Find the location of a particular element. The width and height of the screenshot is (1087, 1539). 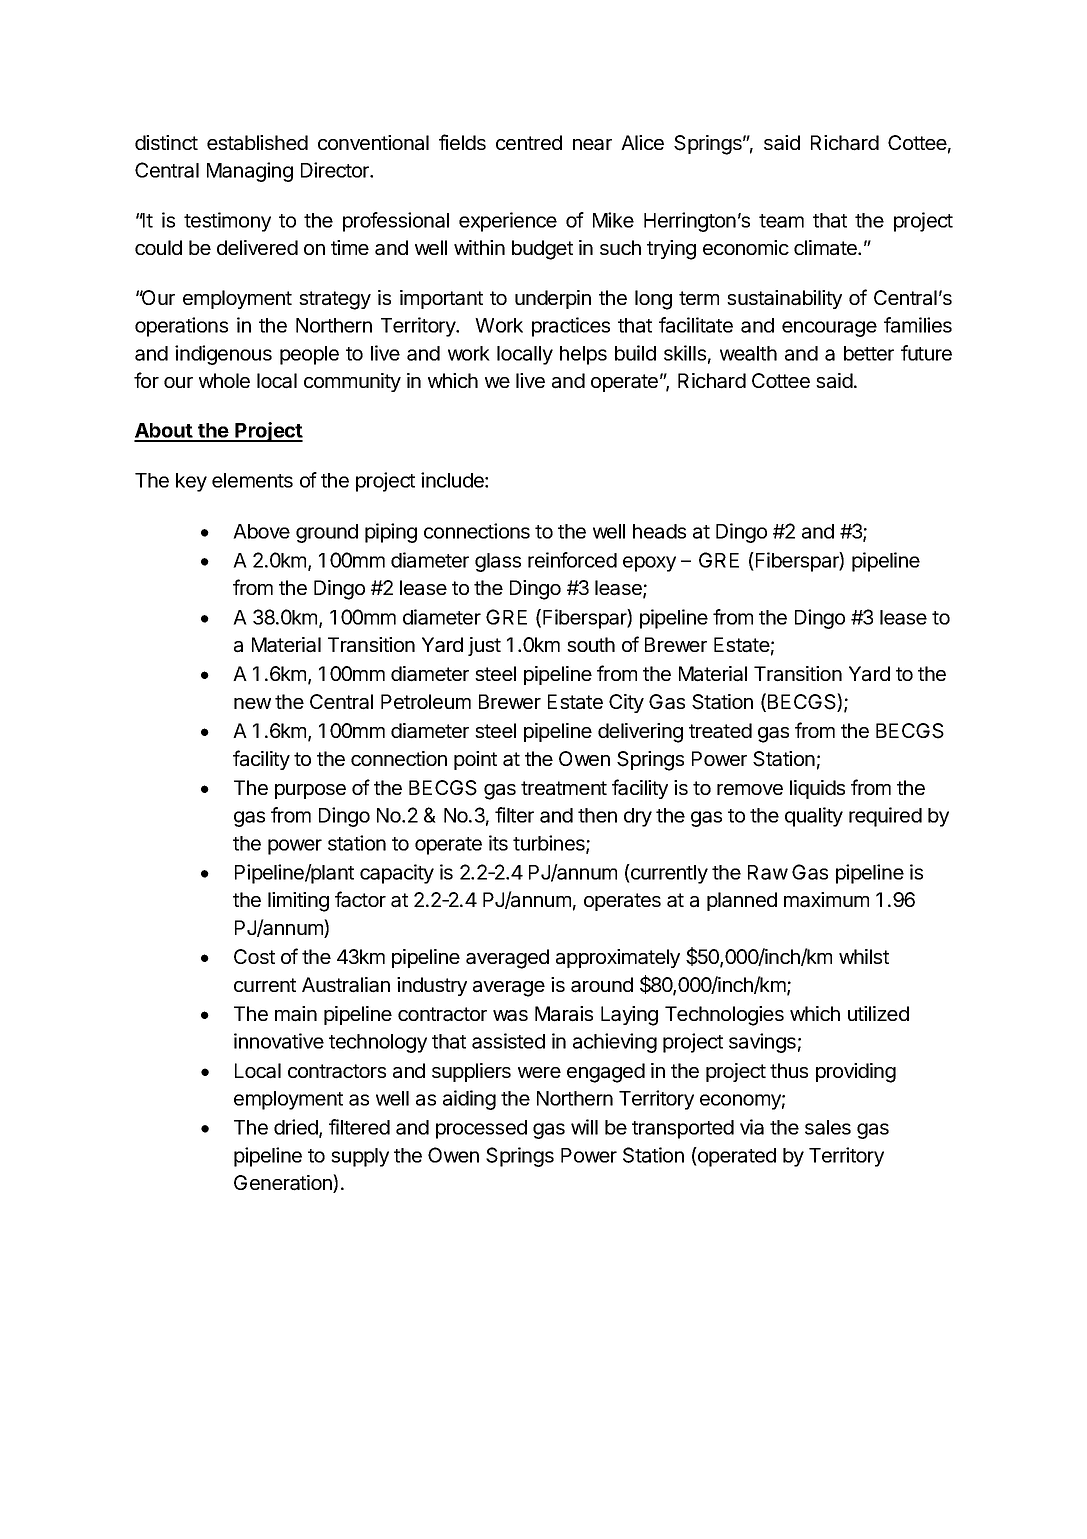

centred is located at coordinates (529, 142).
